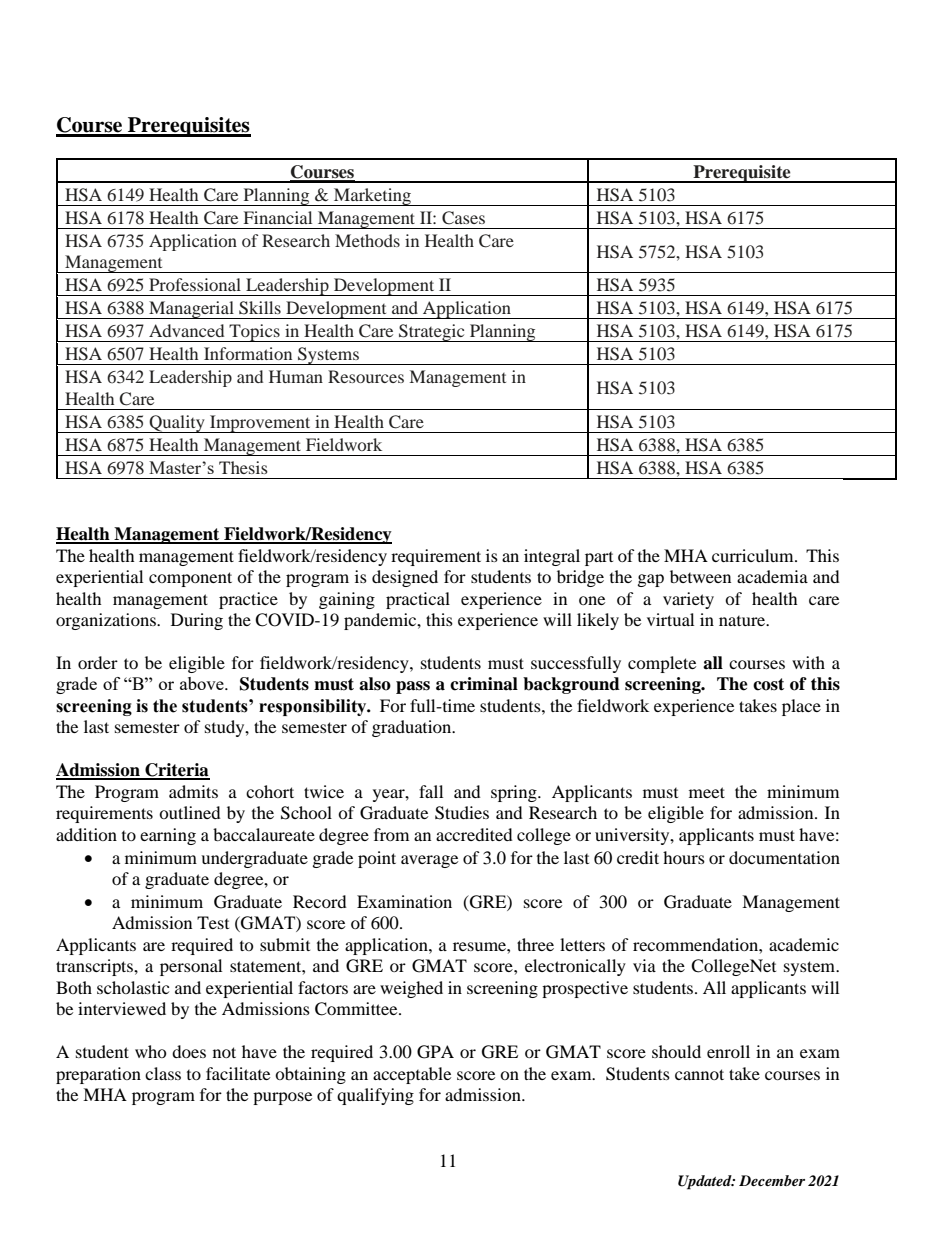 Image resolution: width=952 pixels, height=1233 pixels. Describe the element at coordinates (366, 376) in the image. I see `Resources` at that location.
